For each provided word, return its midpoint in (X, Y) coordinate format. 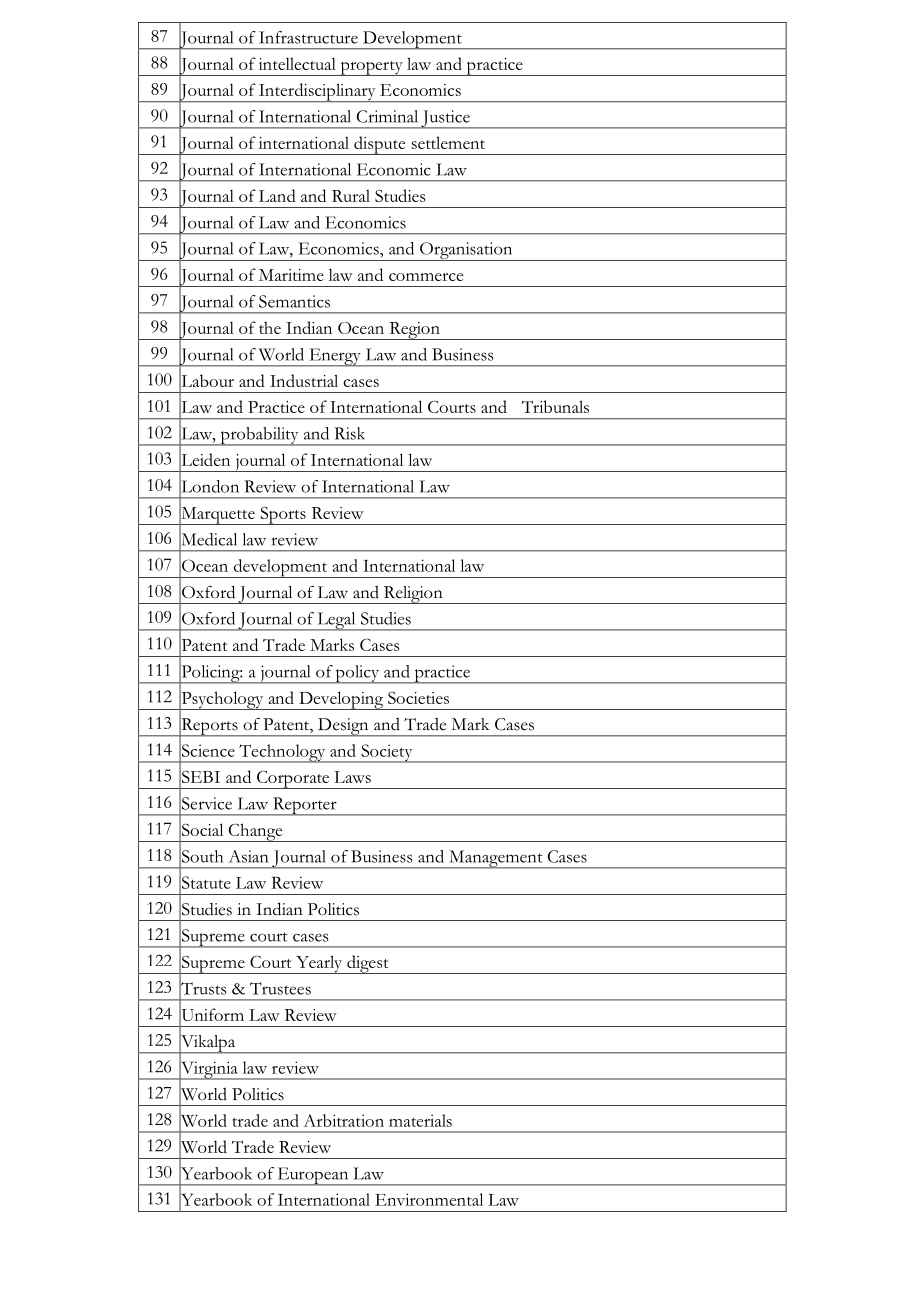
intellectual (297, 63)
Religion (413, 595)
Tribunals (555, 406)
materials (420, 1120)
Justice (445, 119)
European (313, 1176)
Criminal (387, 116)
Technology (282, 753)
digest (368, 964)
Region (414, 331)
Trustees (280, 988)
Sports (283, 515)
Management (496, 859)
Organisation (466, 251)
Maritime (291, 275)
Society (387, 753)
